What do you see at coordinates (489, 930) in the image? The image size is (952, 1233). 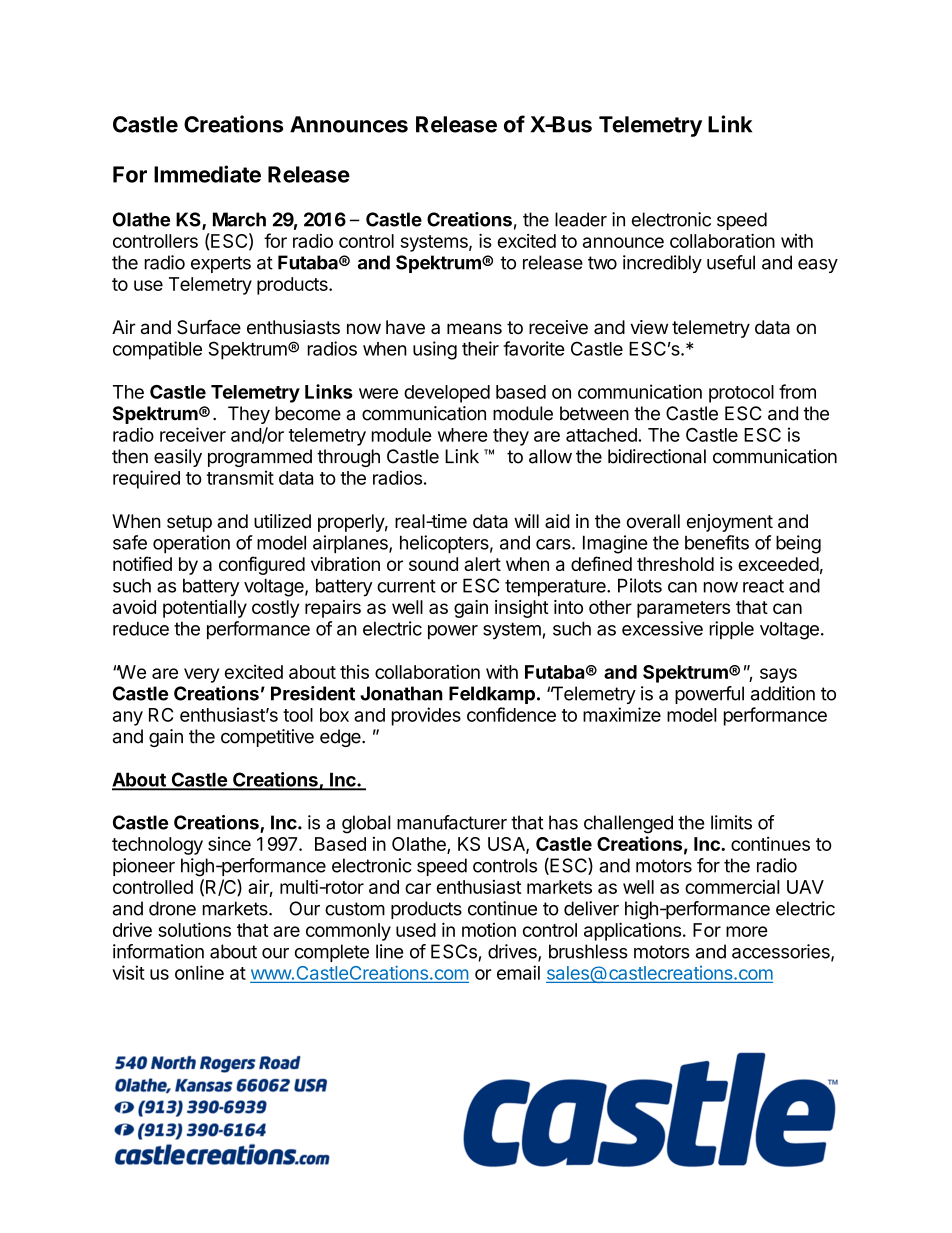 I see `motion` at bounding box center [489, 930].
